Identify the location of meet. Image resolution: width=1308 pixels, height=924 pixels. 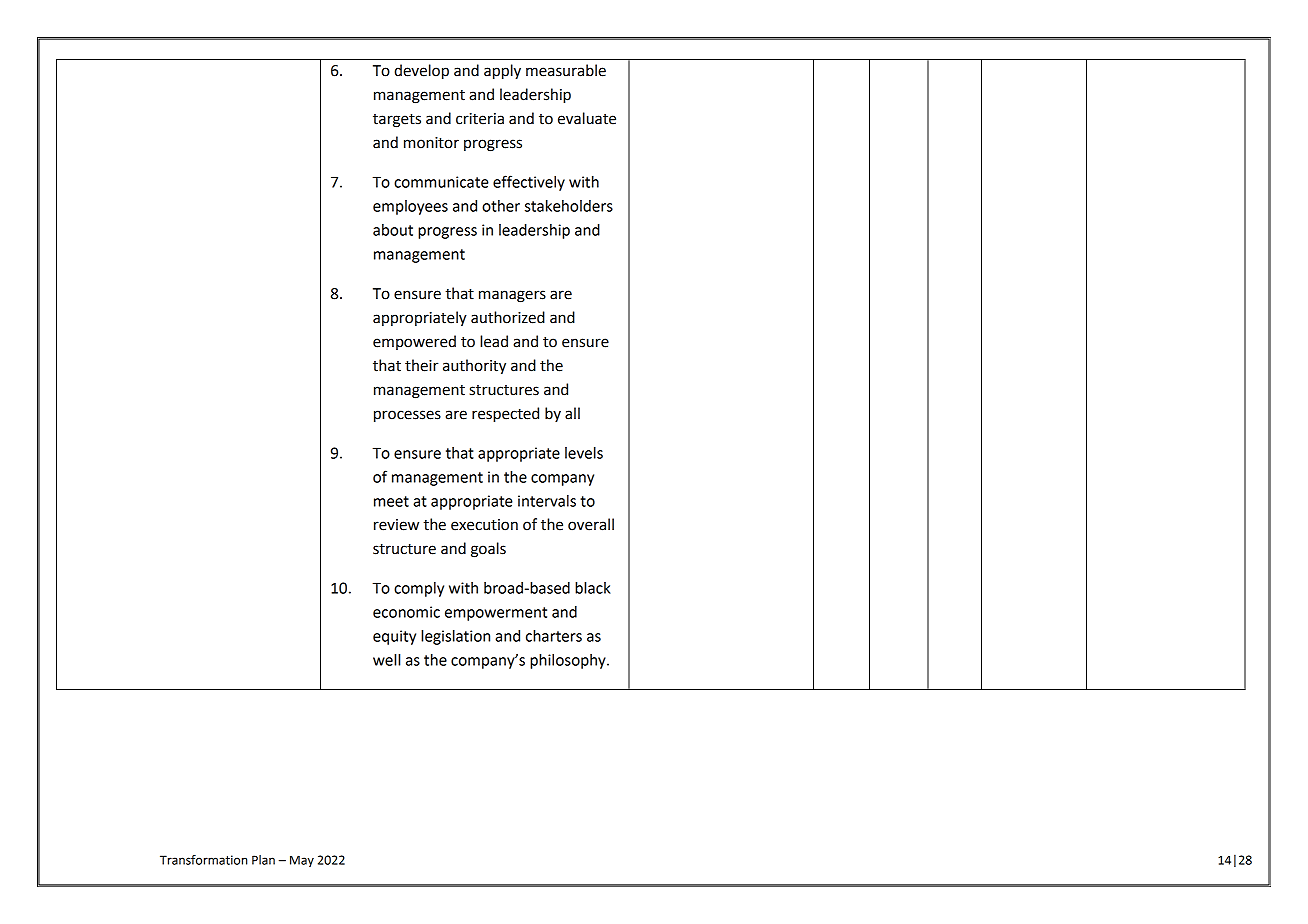
(391, 501).
